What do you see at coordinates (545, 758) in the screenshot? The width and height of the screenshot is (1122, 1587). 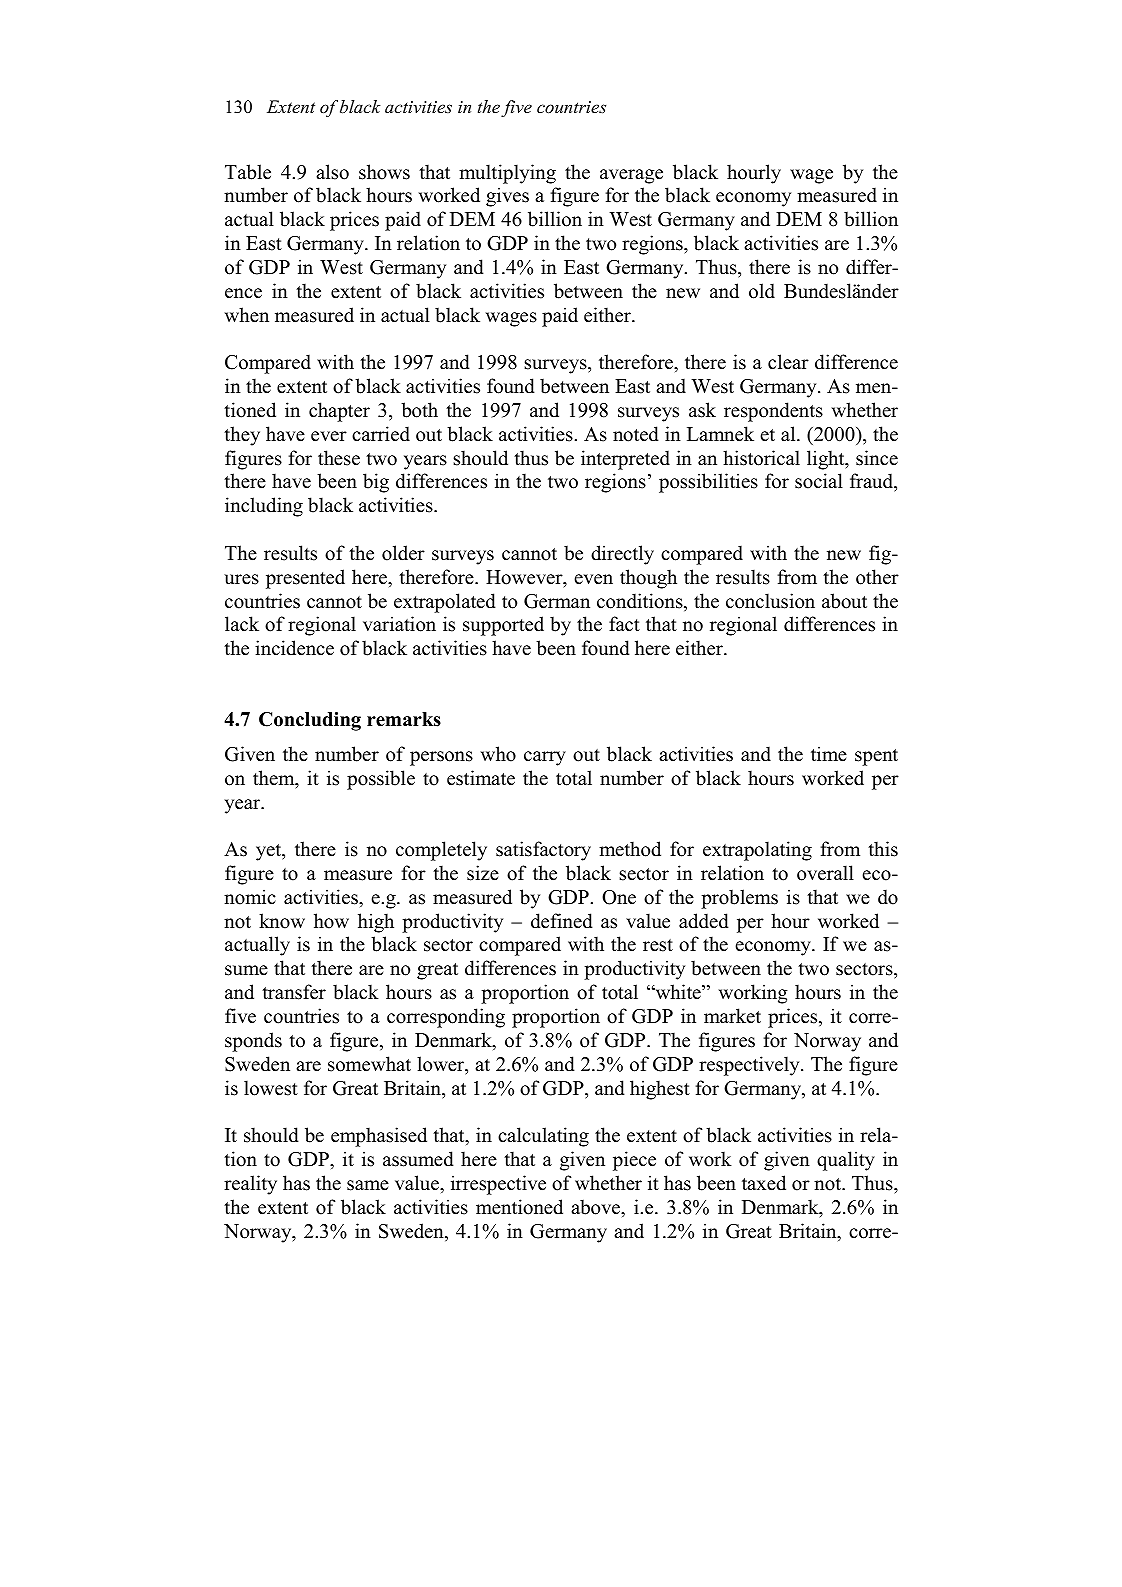 I see `carry` at bounding box center [545, 758].
